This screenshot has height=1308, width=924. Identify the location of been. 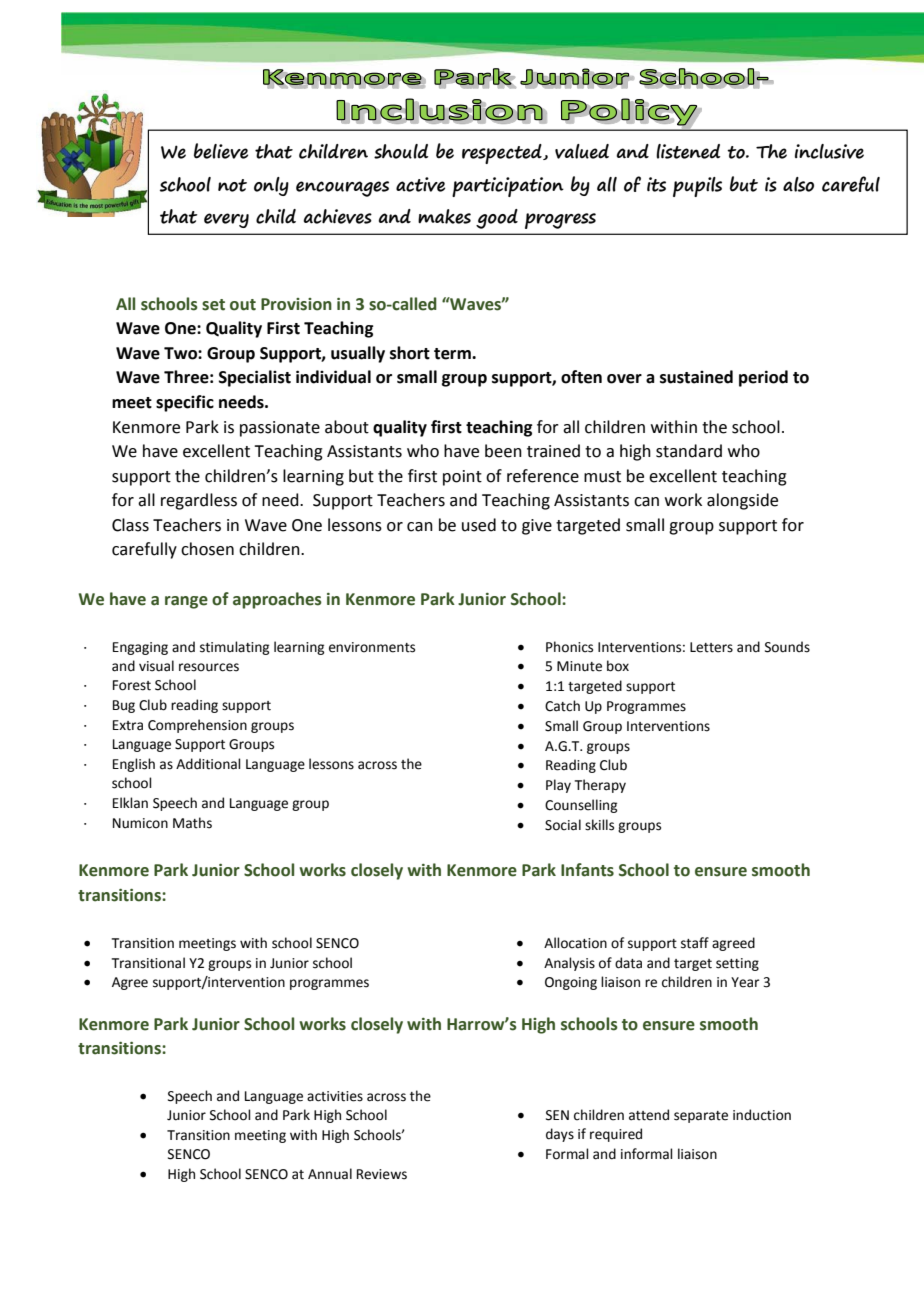
(503, 451).
